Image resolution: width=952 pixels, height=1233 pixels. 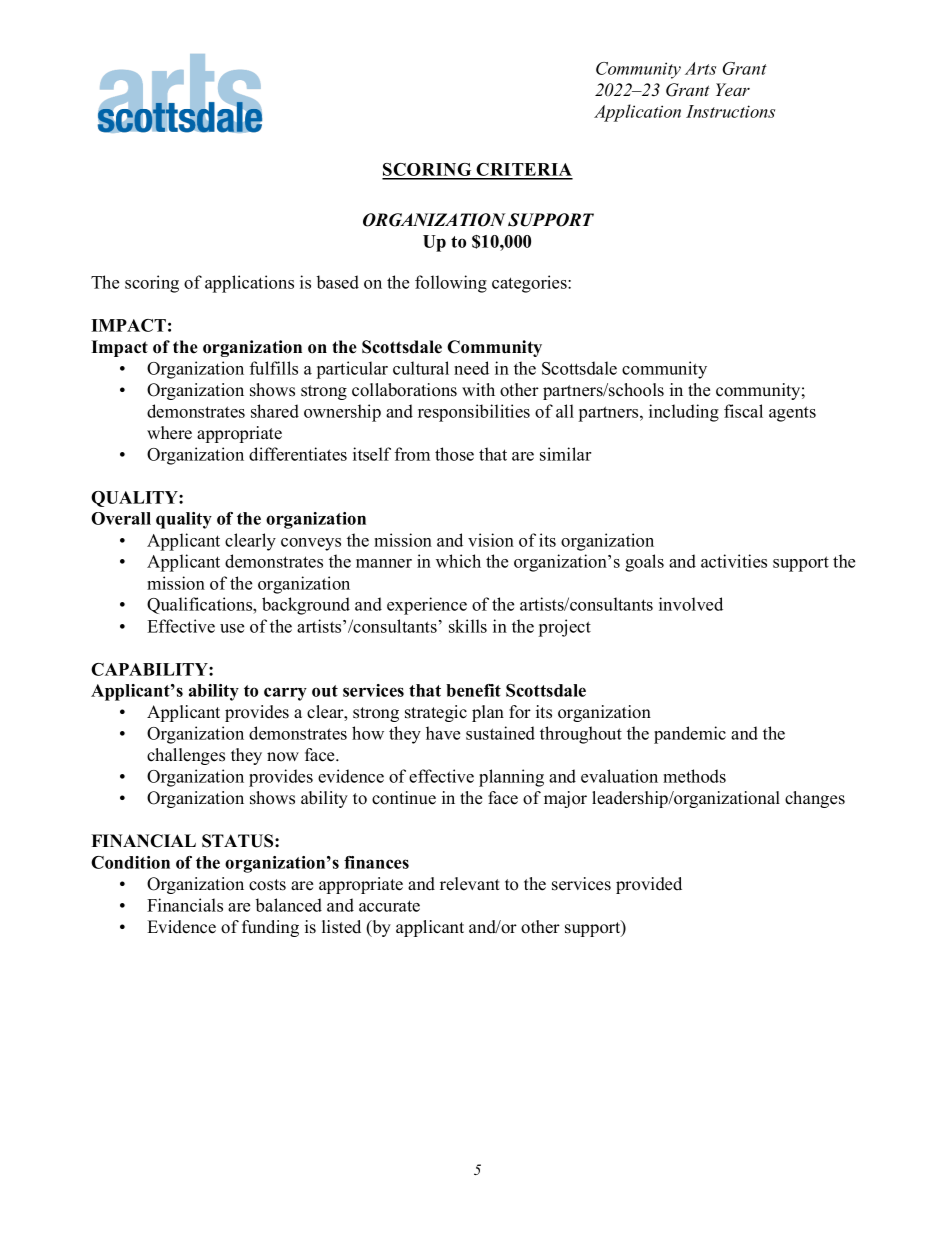 What do you see at coordinates (733, 90) in the document?
I see `Year` at bounding box center [733, 90].
